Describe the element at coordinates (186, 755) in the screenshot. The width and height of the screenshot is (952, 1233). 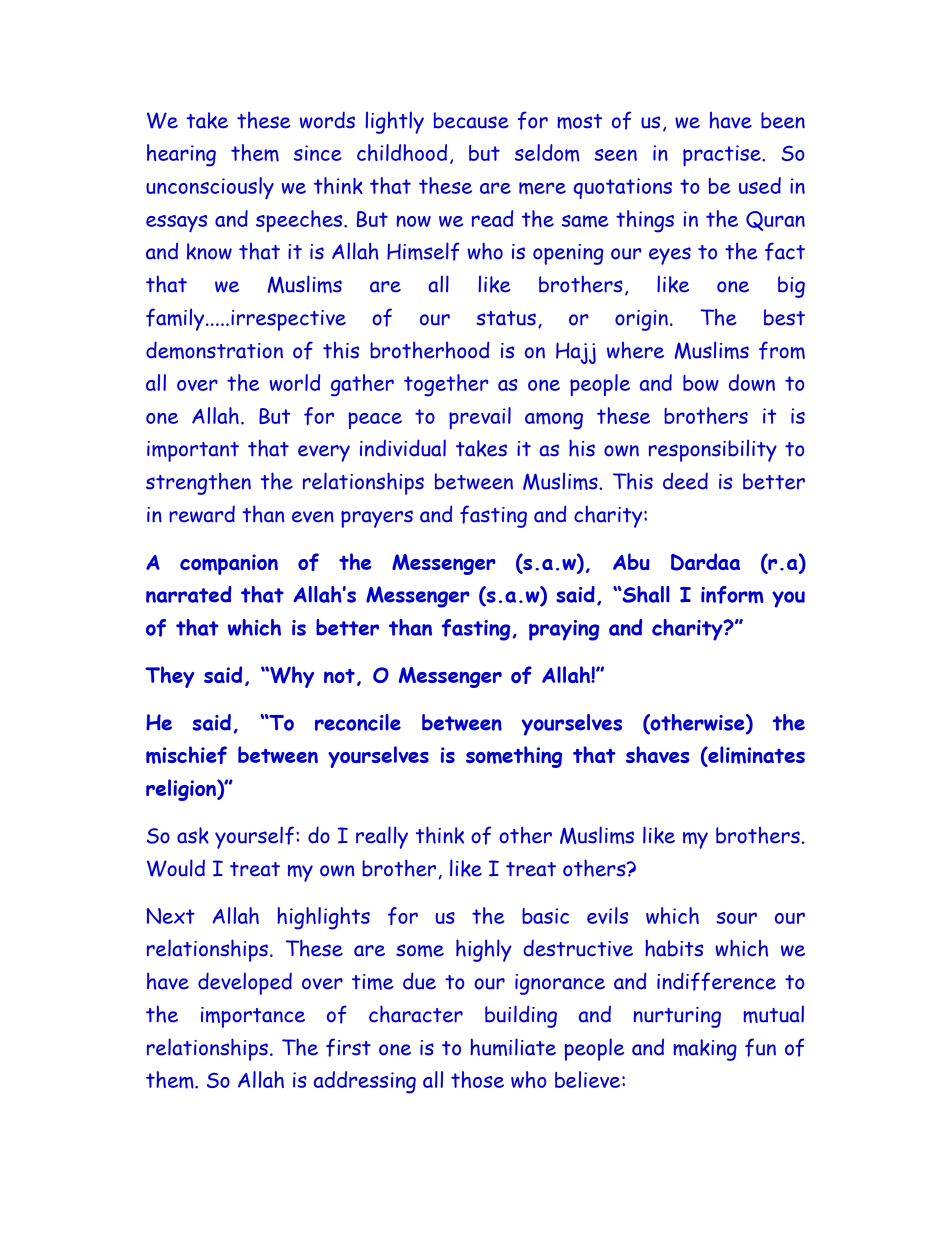
I see `mischief` at that location.
